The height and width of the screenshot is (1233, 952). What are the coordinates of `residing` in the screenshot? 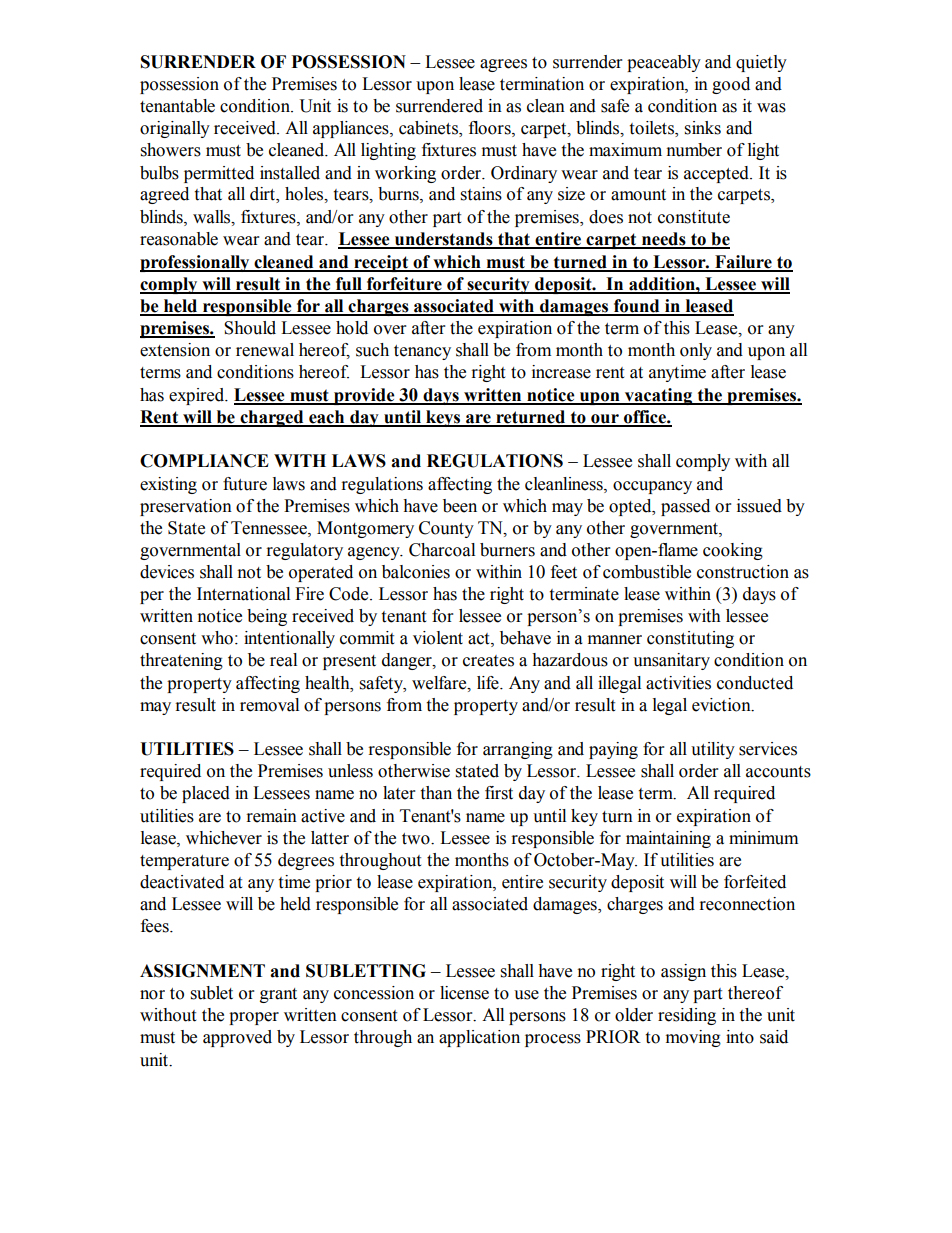 It's located at (687, 1016).
